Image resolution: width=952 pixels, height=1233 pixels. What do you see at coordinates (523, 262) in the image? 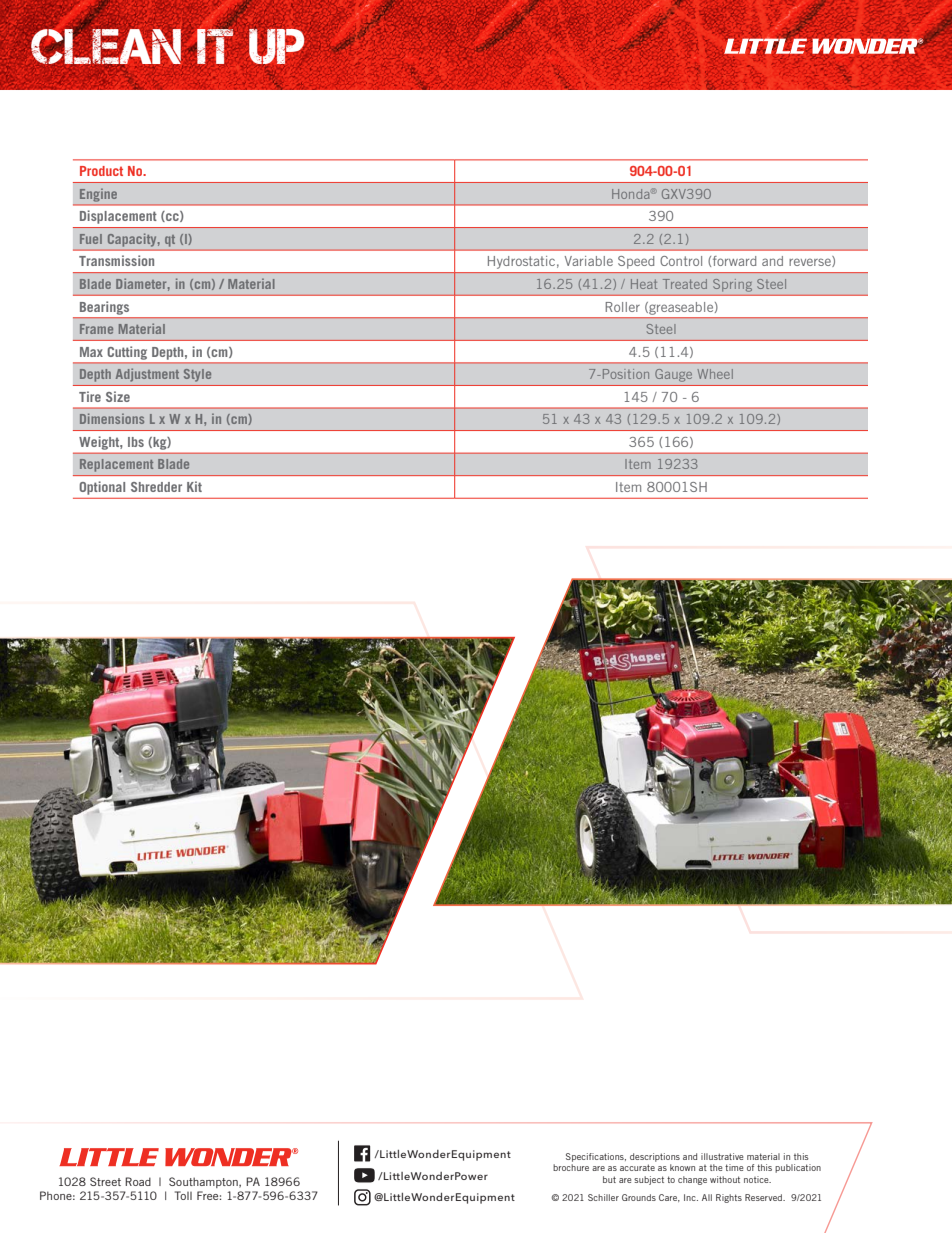
I see `Hydrostatic` at bounding box center [523, 262].
